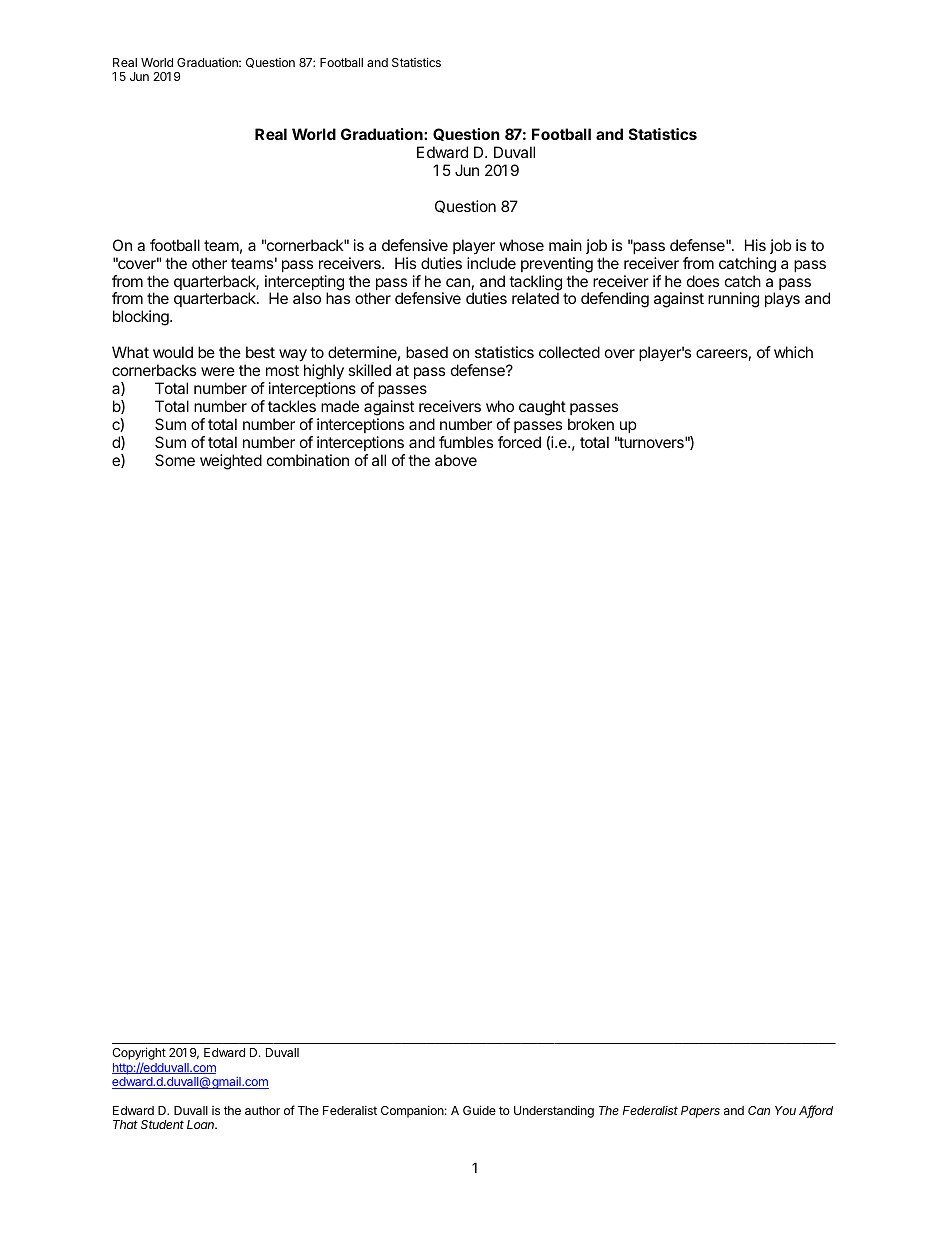 Image resolution: width=952 pixels, height=1233 pixels. I want to click on does, so click(703, 281).
